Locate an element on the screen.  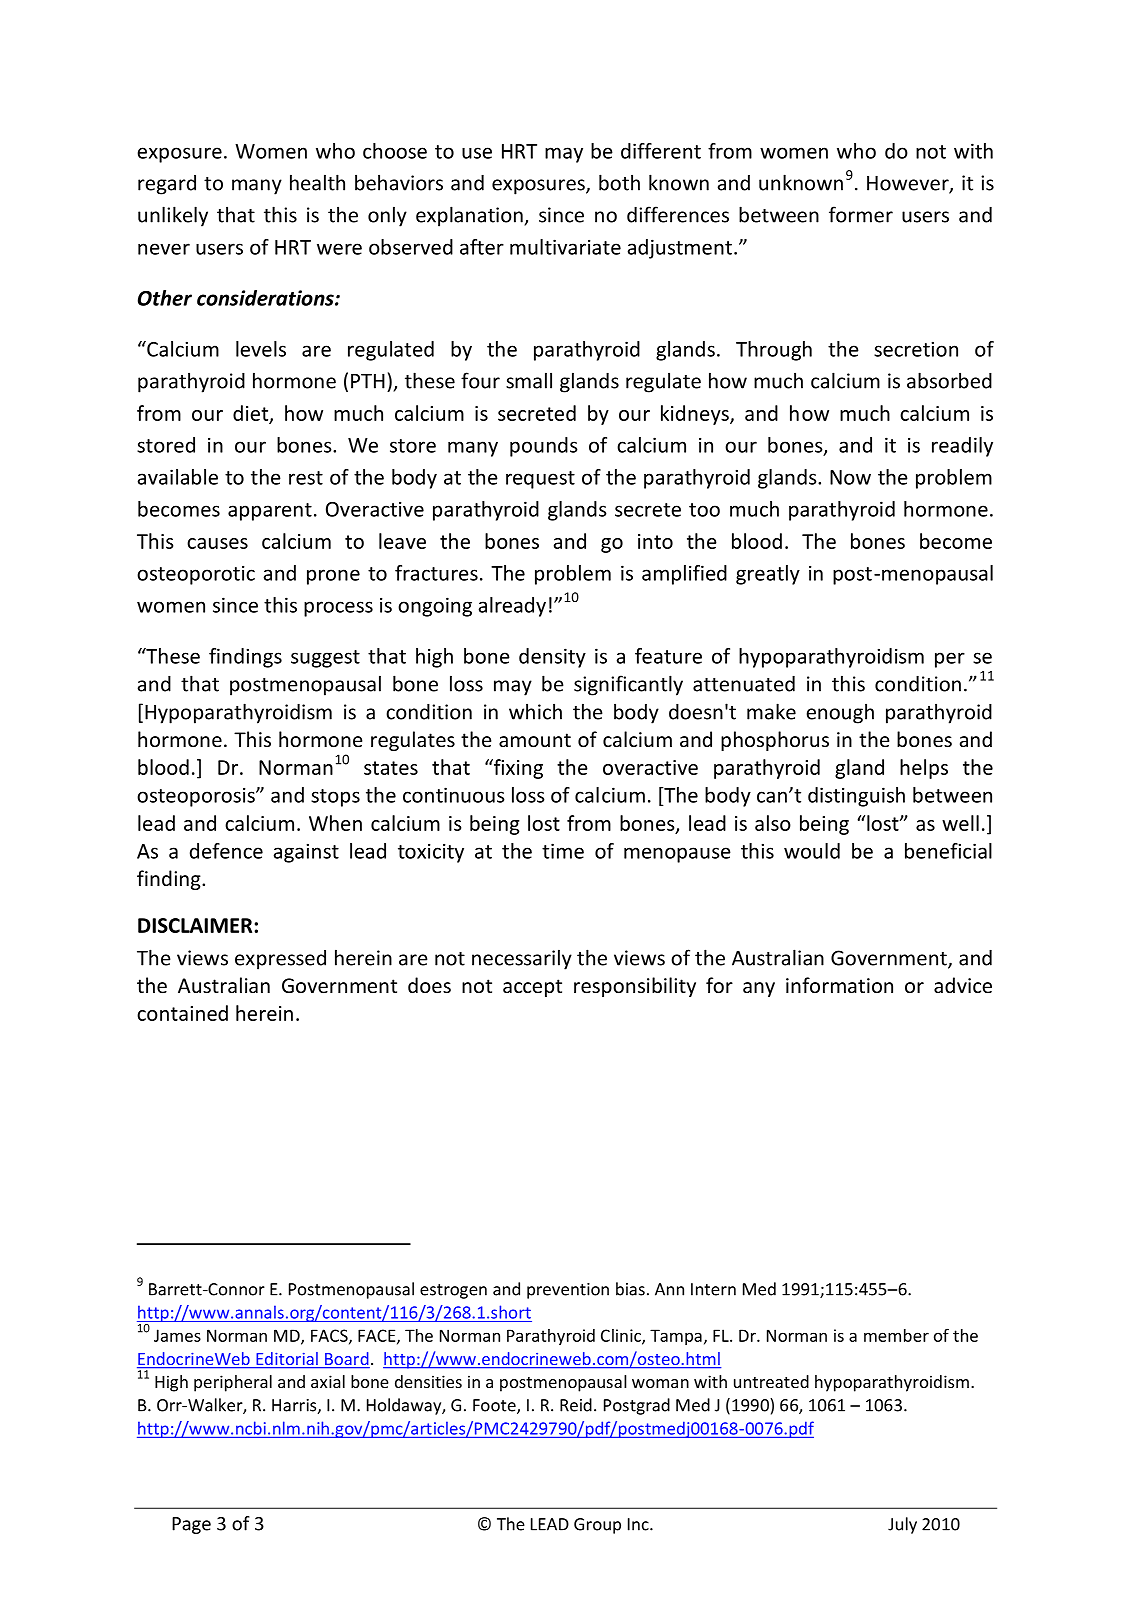
former is located at coordinates (861, 214).
